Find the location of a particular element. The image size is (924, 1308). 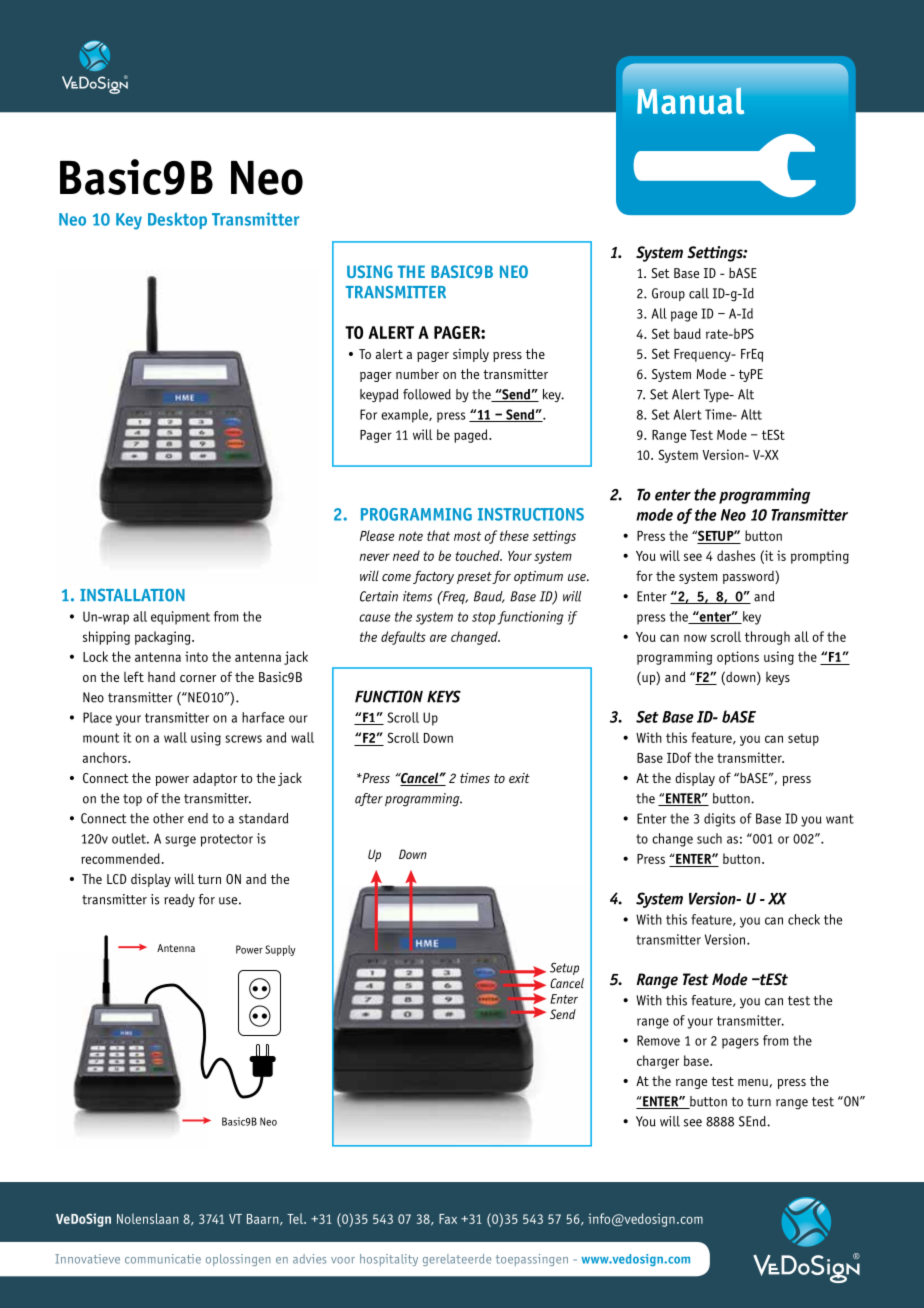

Manual is located at coordinates (690, 100).
